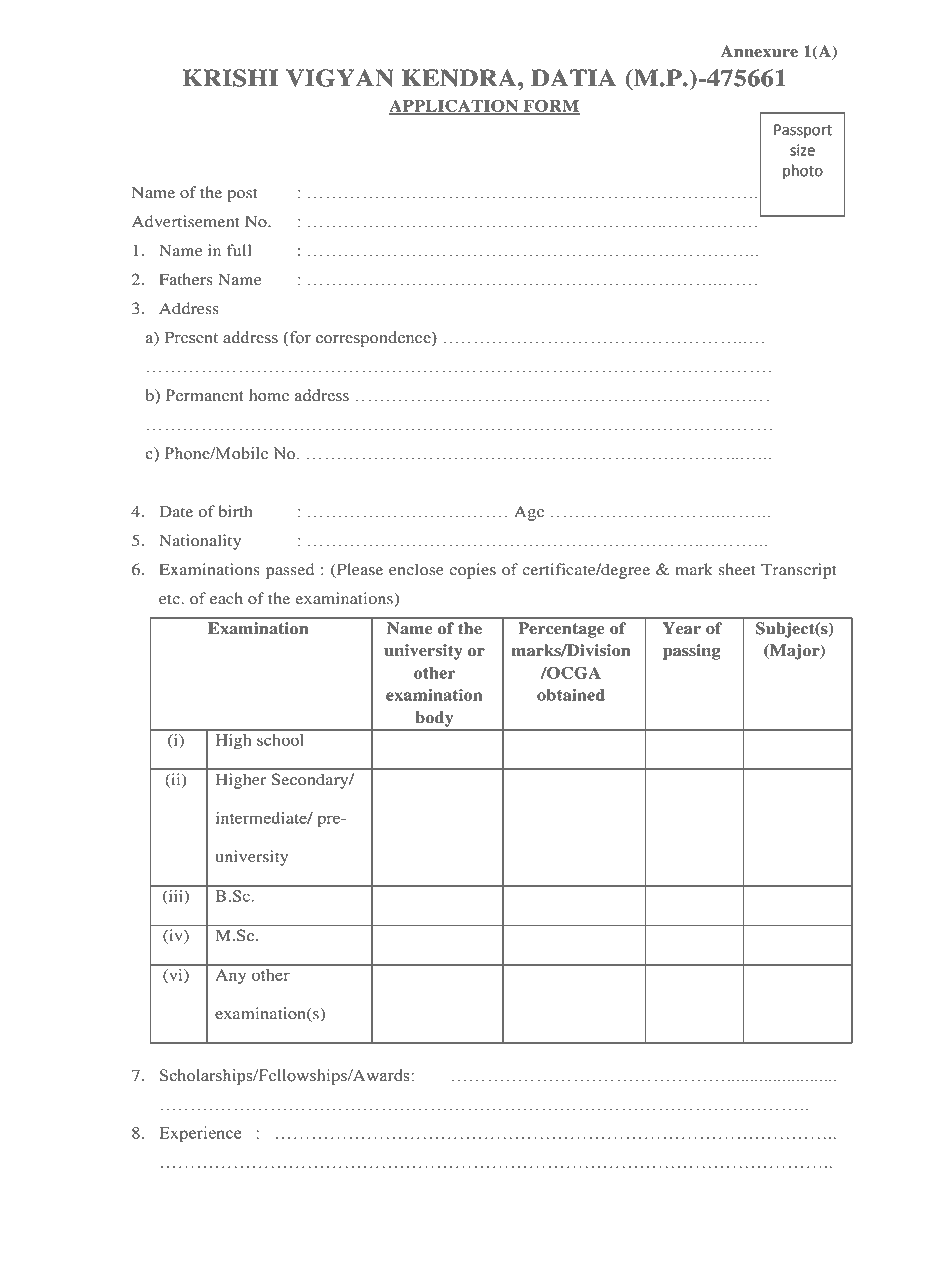 The image size is (935, 1288). What do you see at coordinates (200, 1134) in the screenshot?
I see `Experience` at bounding box center [200, 1134].
